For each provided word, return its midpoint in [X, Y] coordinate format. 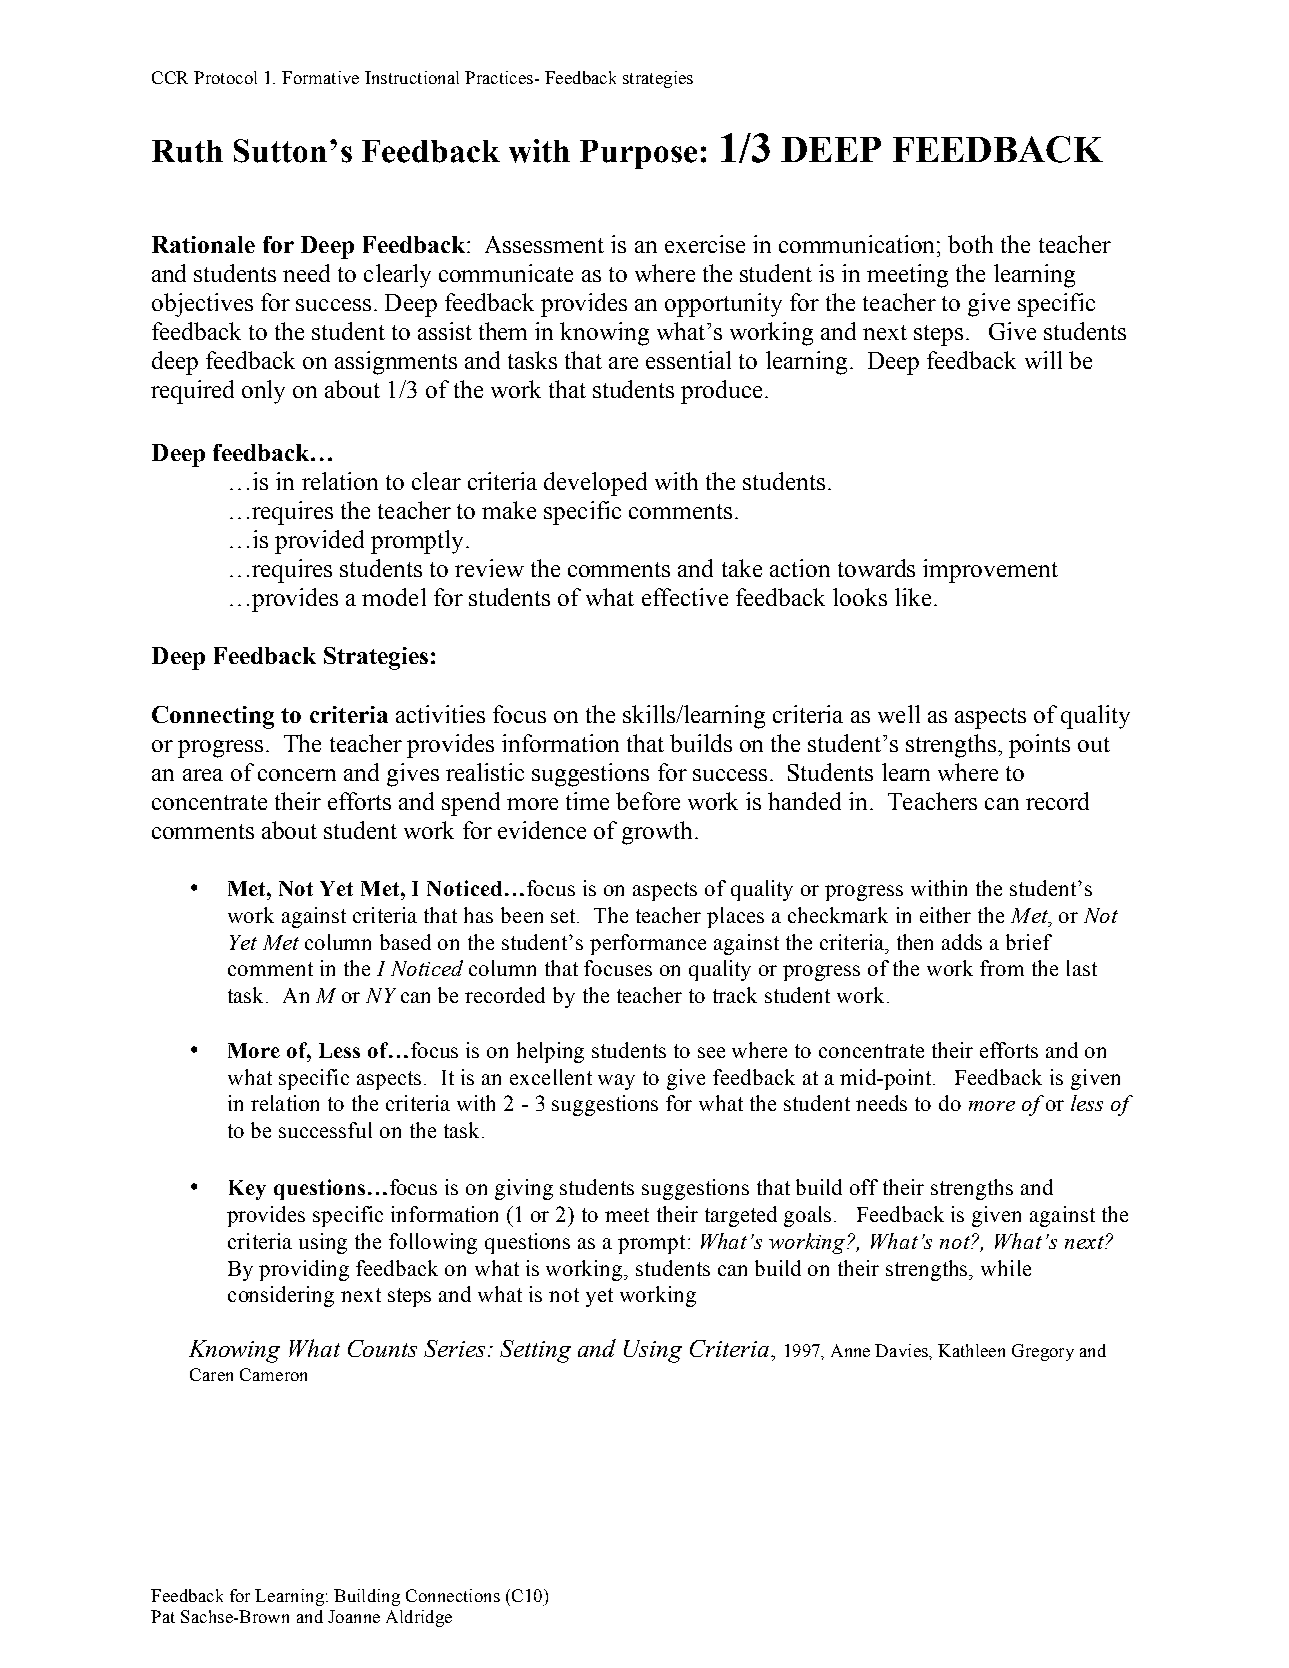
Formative [320, 77]
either [945, 915]
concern [297, 775]
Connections [453, 1595]
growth [657, 833]
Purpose [638, 154]
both [970, 244]
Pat [163, 1616]
